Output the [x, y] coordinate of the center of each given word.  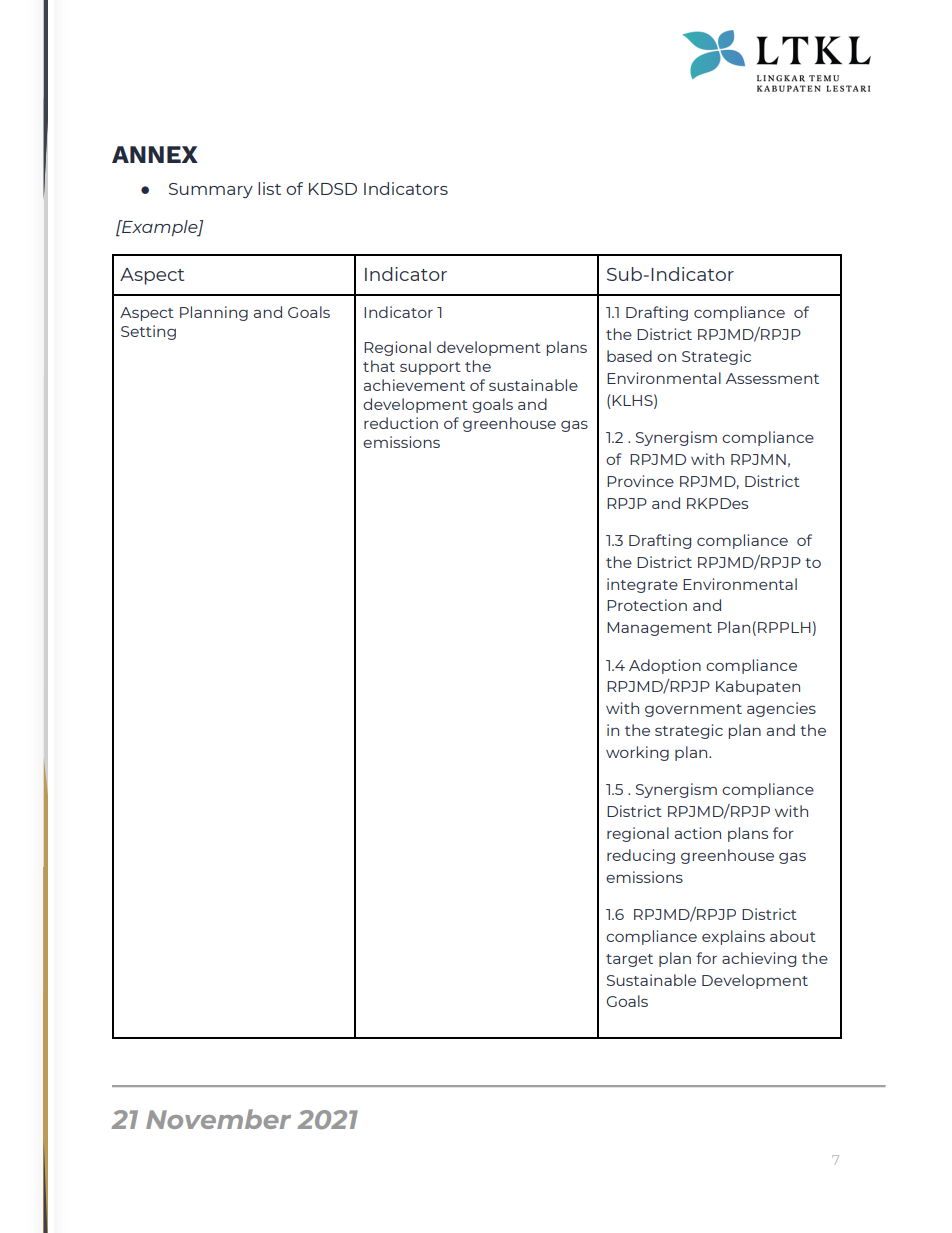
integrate [642, 585]
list [269, 188]
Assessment [772, 378]
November [218, 1119]
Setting [148, 332]
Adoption [665, 666]
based [629, 356]
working [637, 753]
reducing [641, 856]
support [430, 368]
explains [733, 937]
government [693, 710]
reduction [401, 423]
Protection [647, 605]
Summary [211, 190]
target [629, 960]
